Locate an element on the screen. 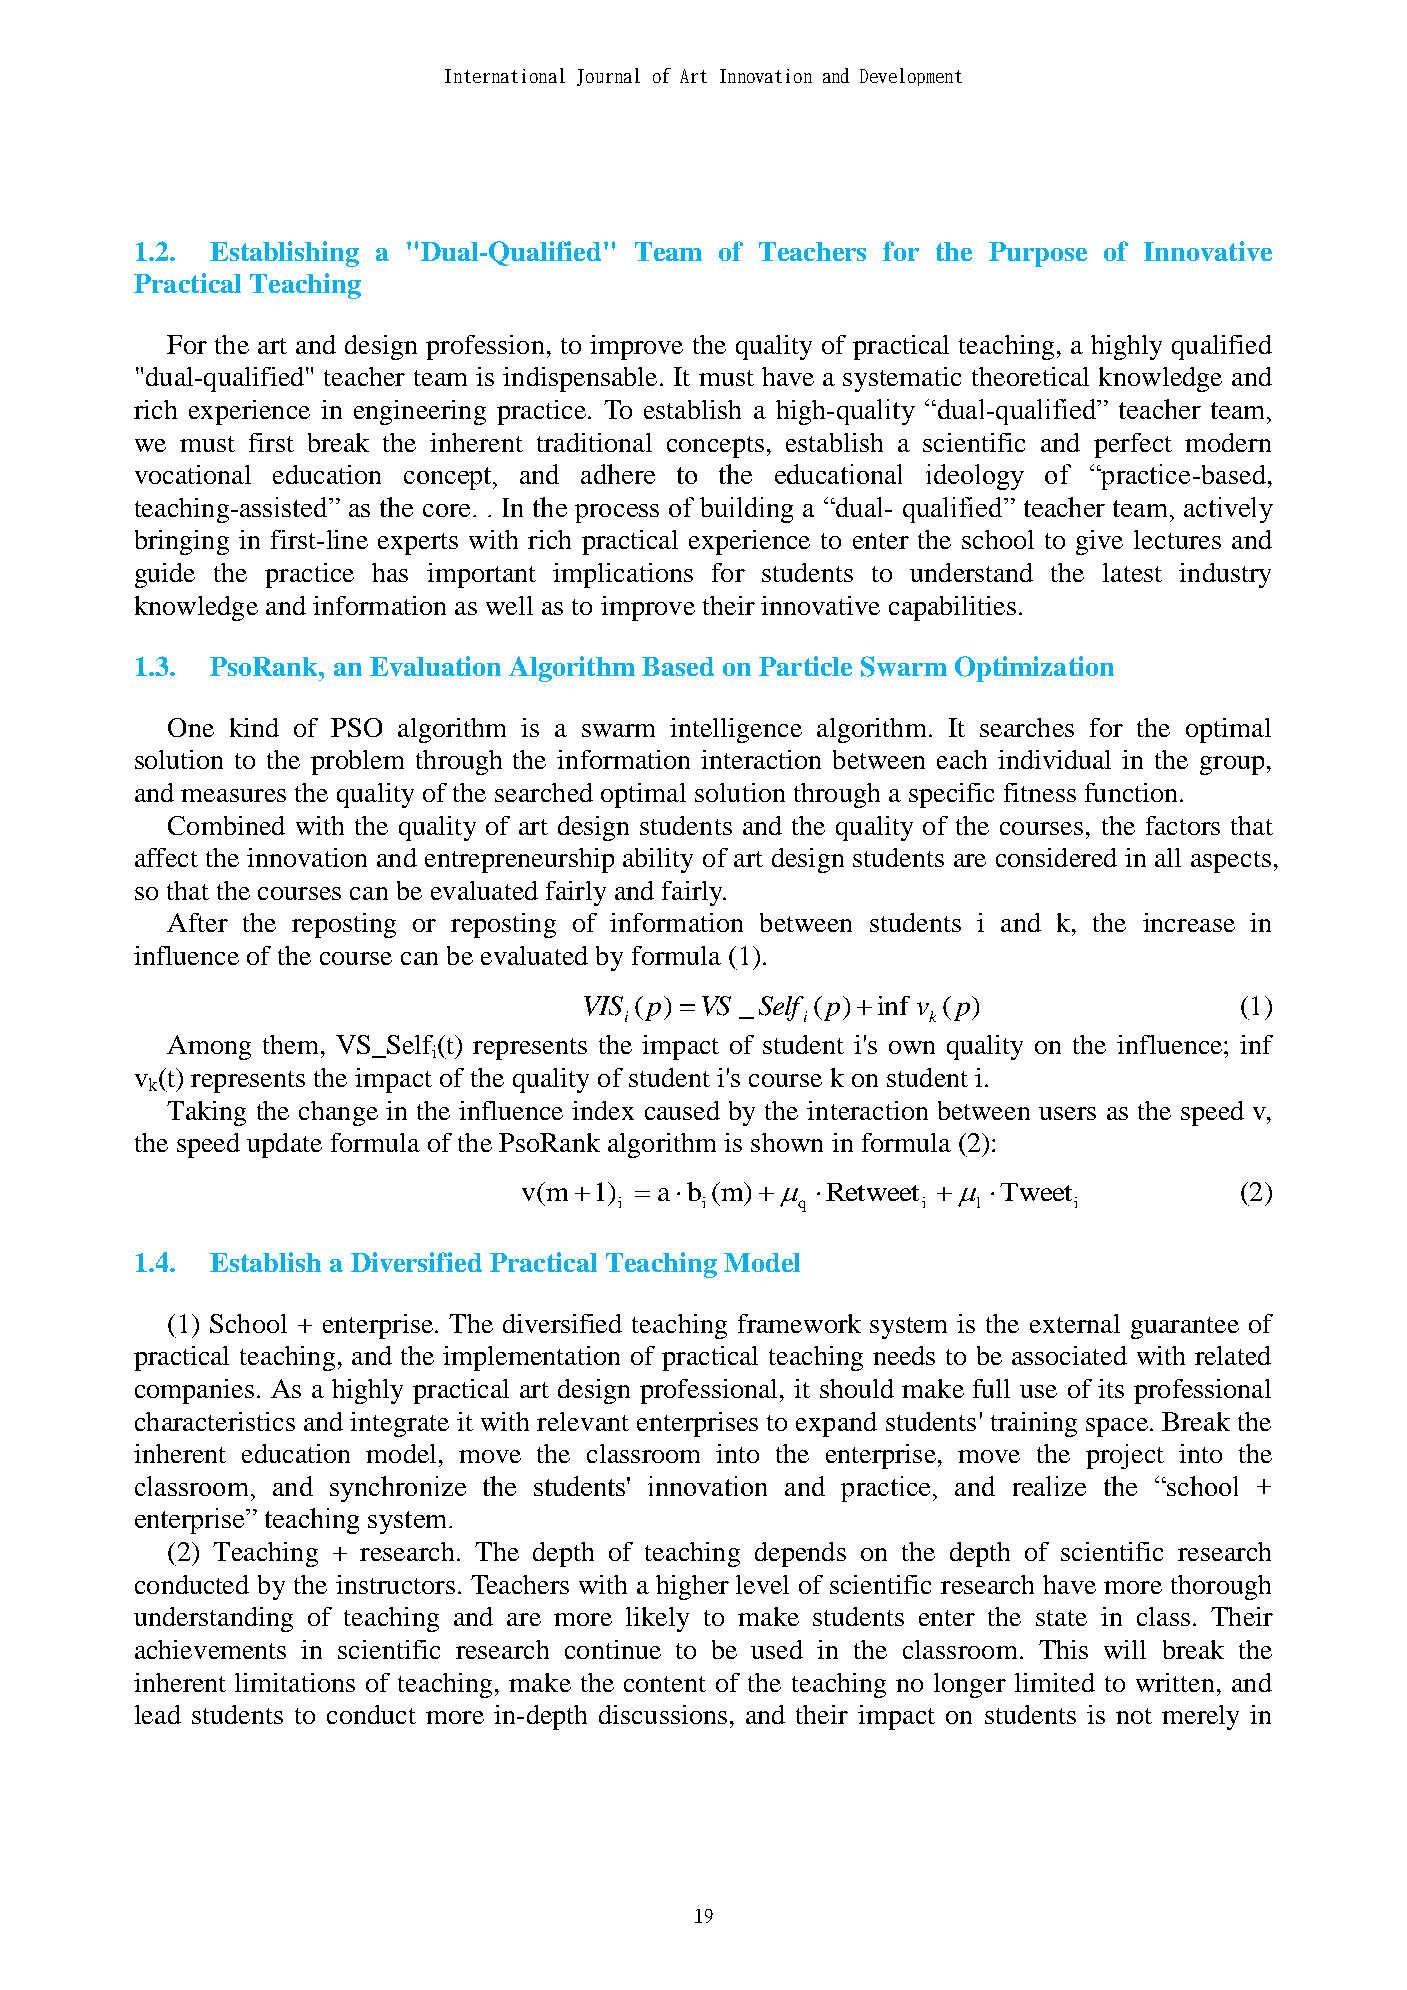 The image size is (1407, 1990). Purpose is located at coordinates (1038, 254).
